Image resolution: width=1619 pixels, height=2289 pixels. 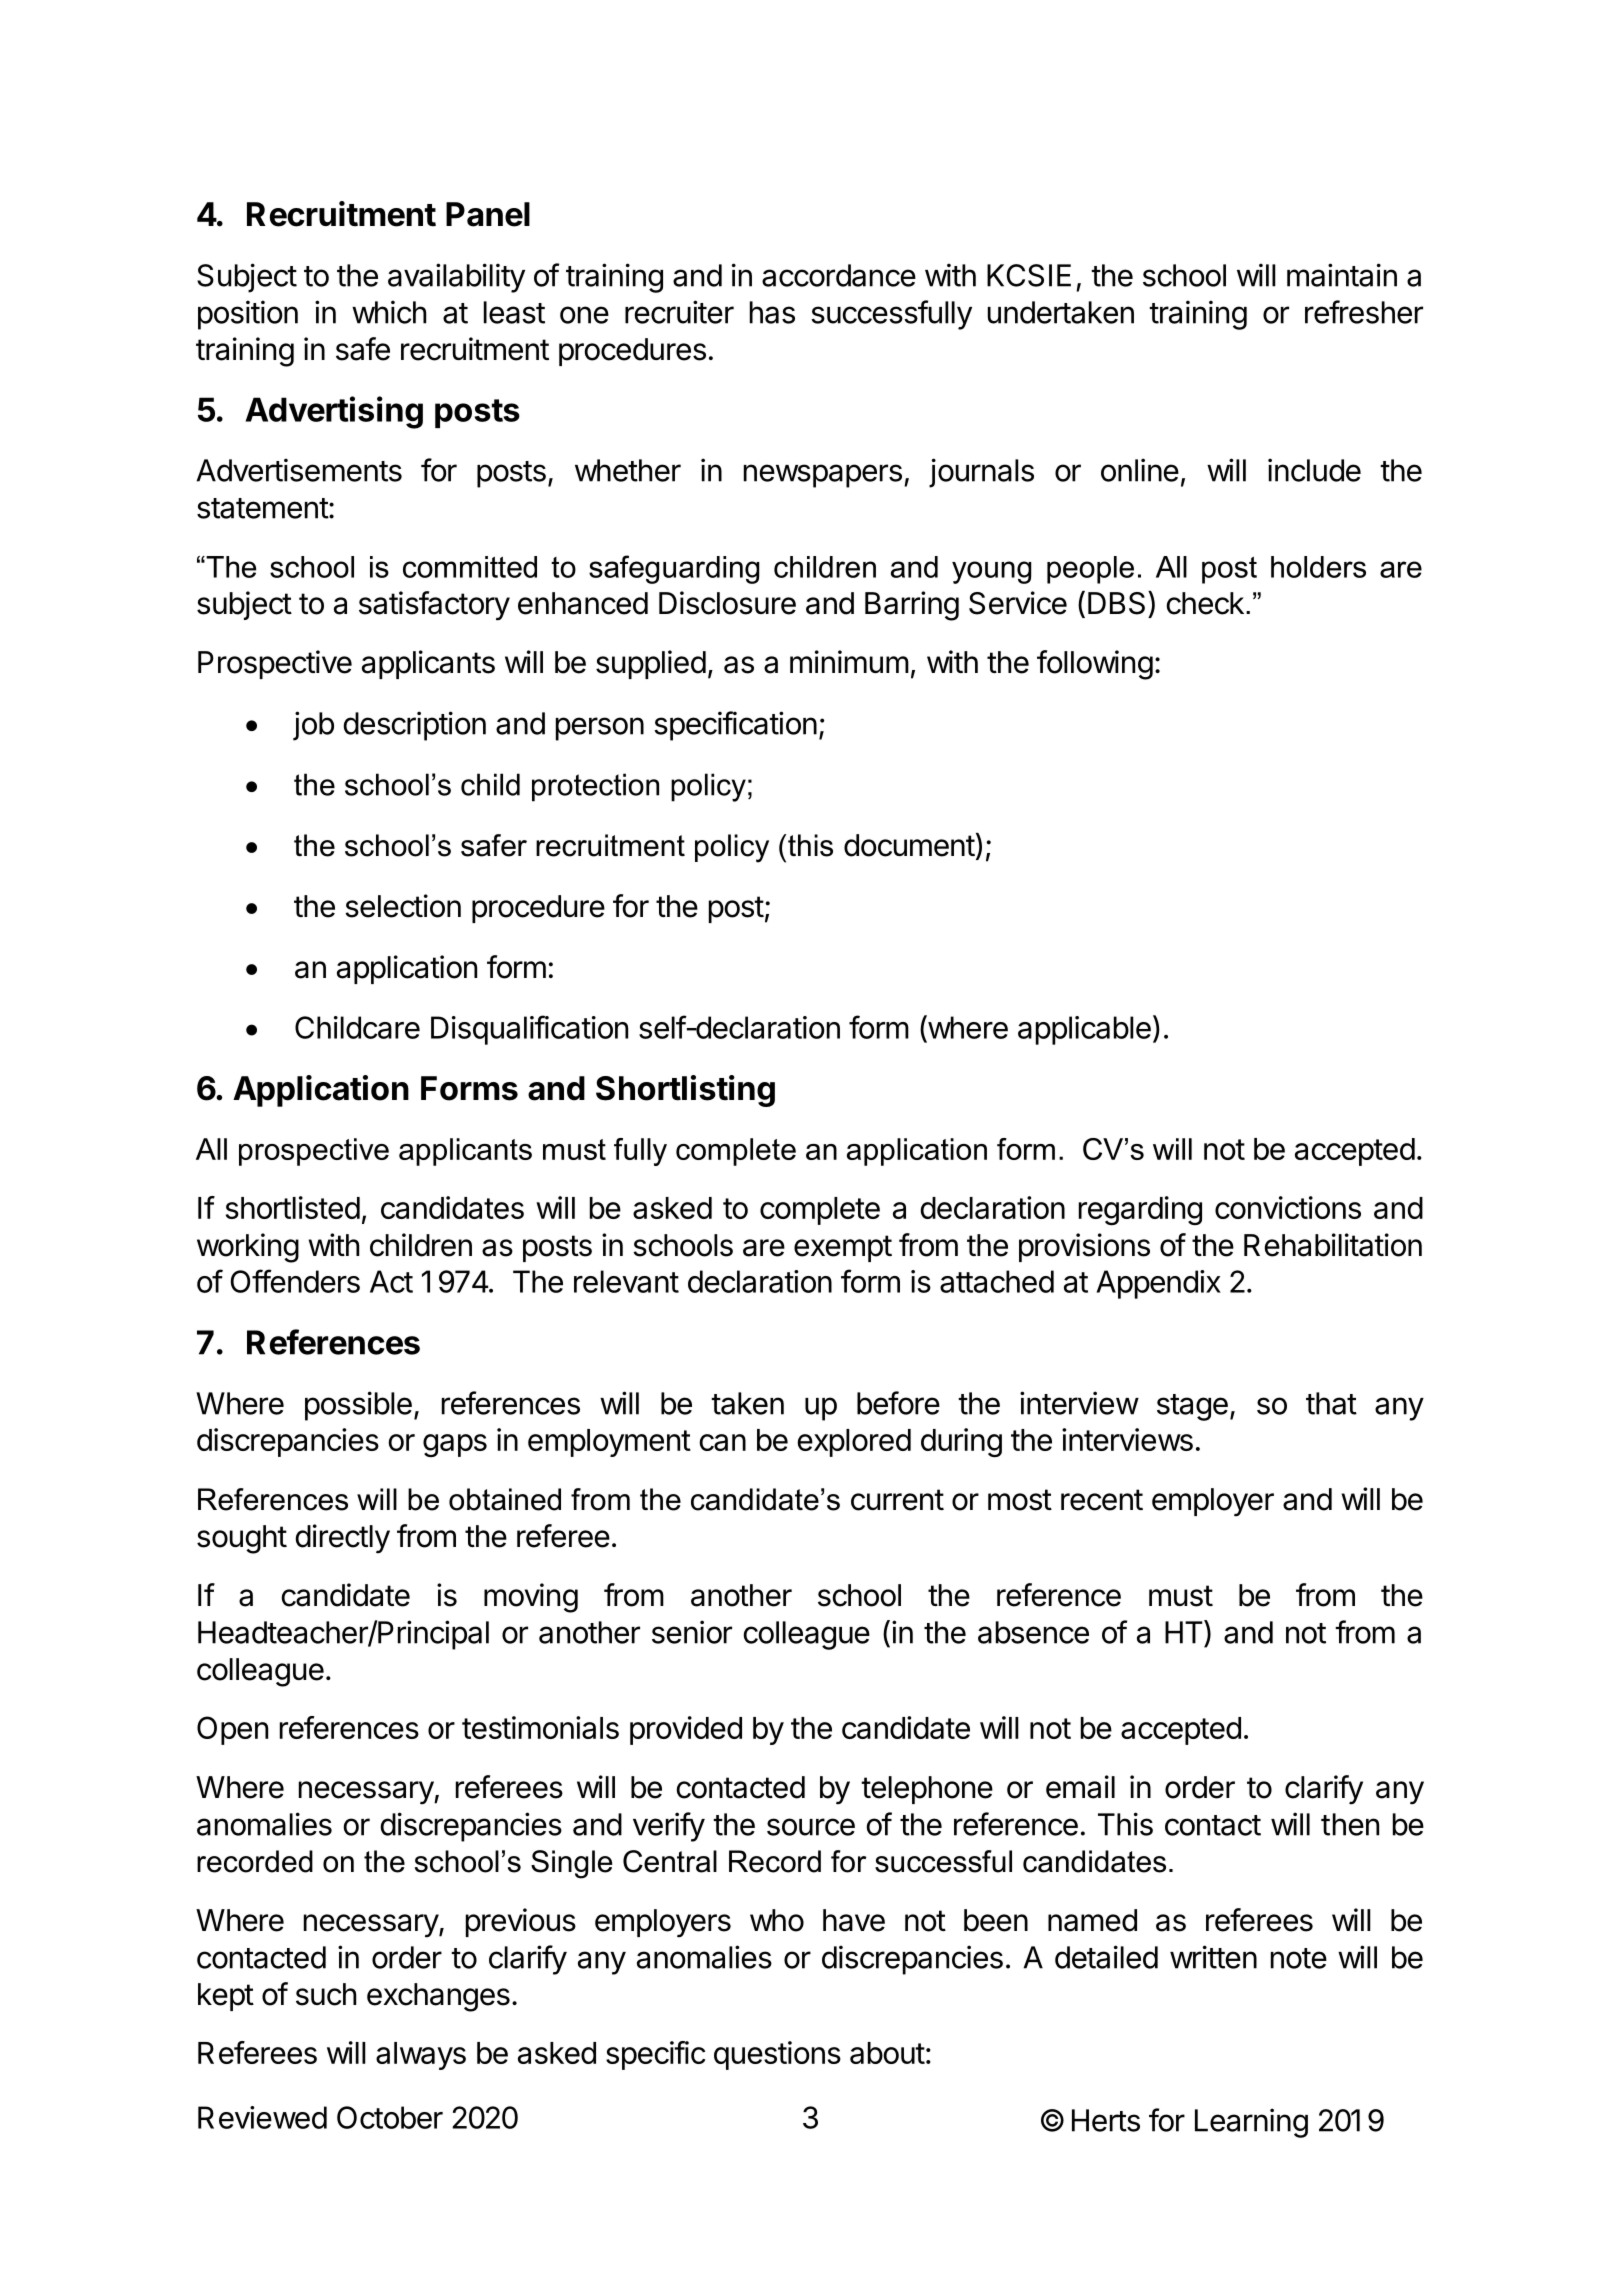 I want to click on document, so click(x=909, y=845).
